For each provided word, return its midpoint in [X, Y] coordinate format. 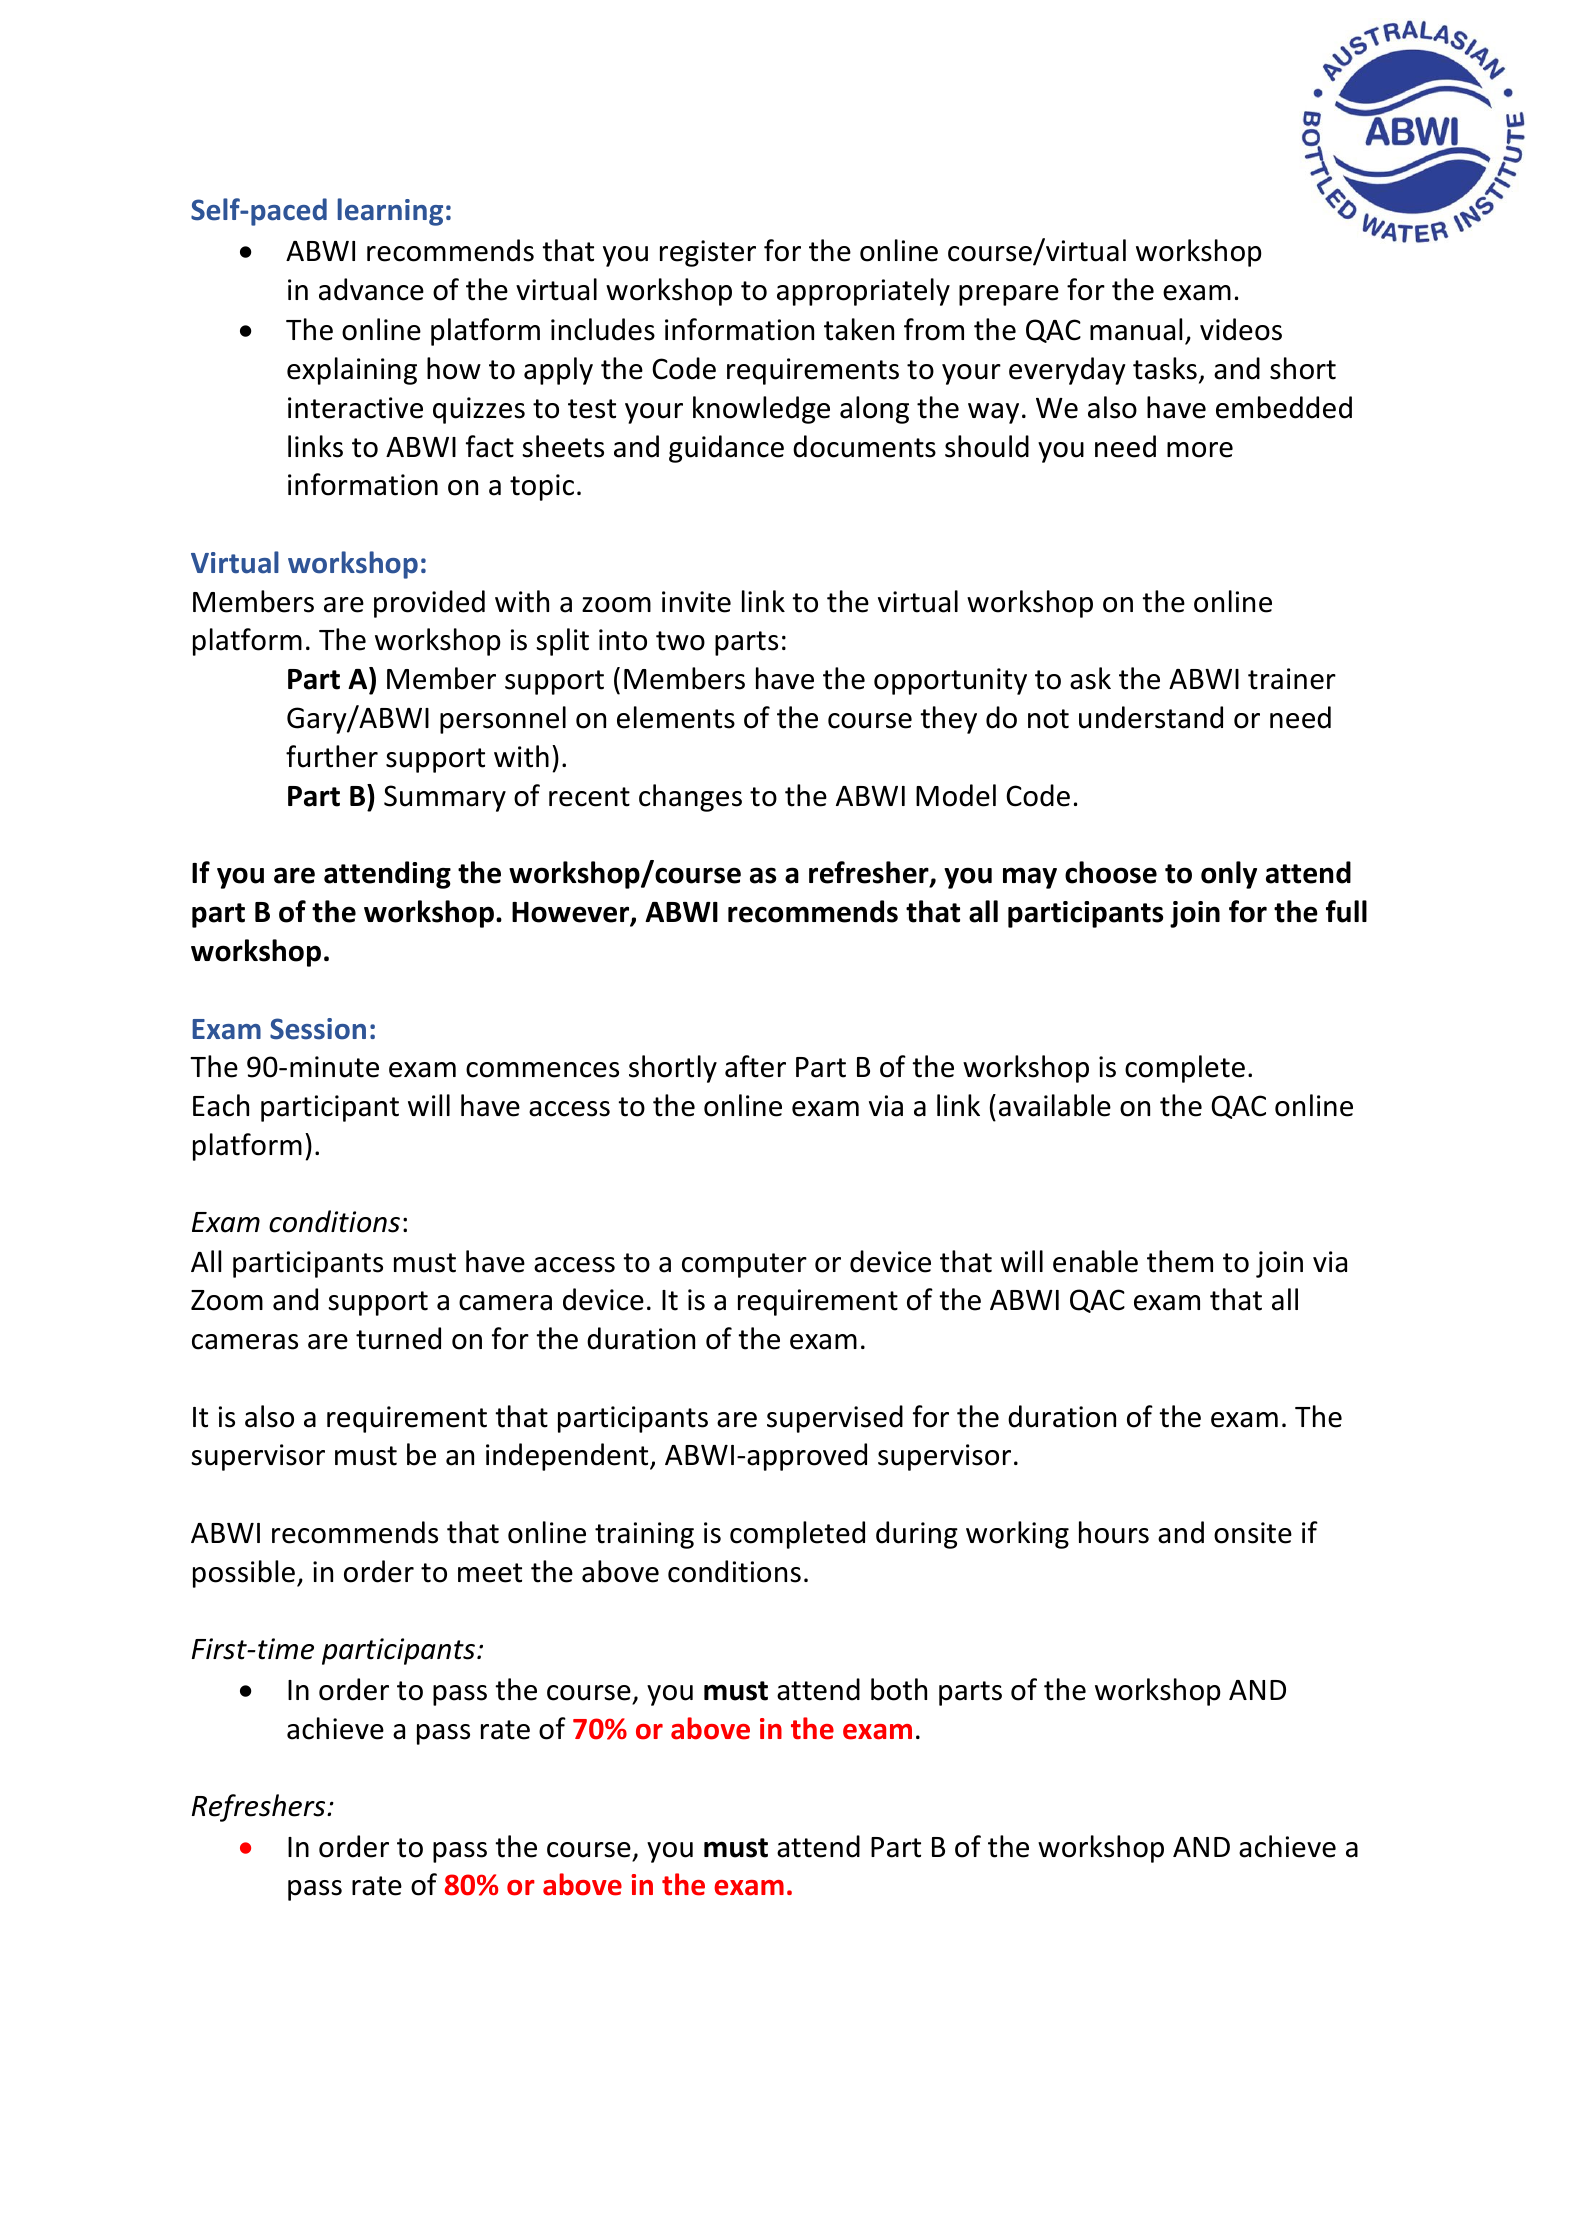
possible [244, 1574]
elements [676, 717]
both [899, 1689]
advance [371, 289]
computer [744, 1265]
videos [1241, 329]
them [1180, 1261]
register [708, 253]
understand [1151, 717]
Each [221, 1105]
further [332, 756]
